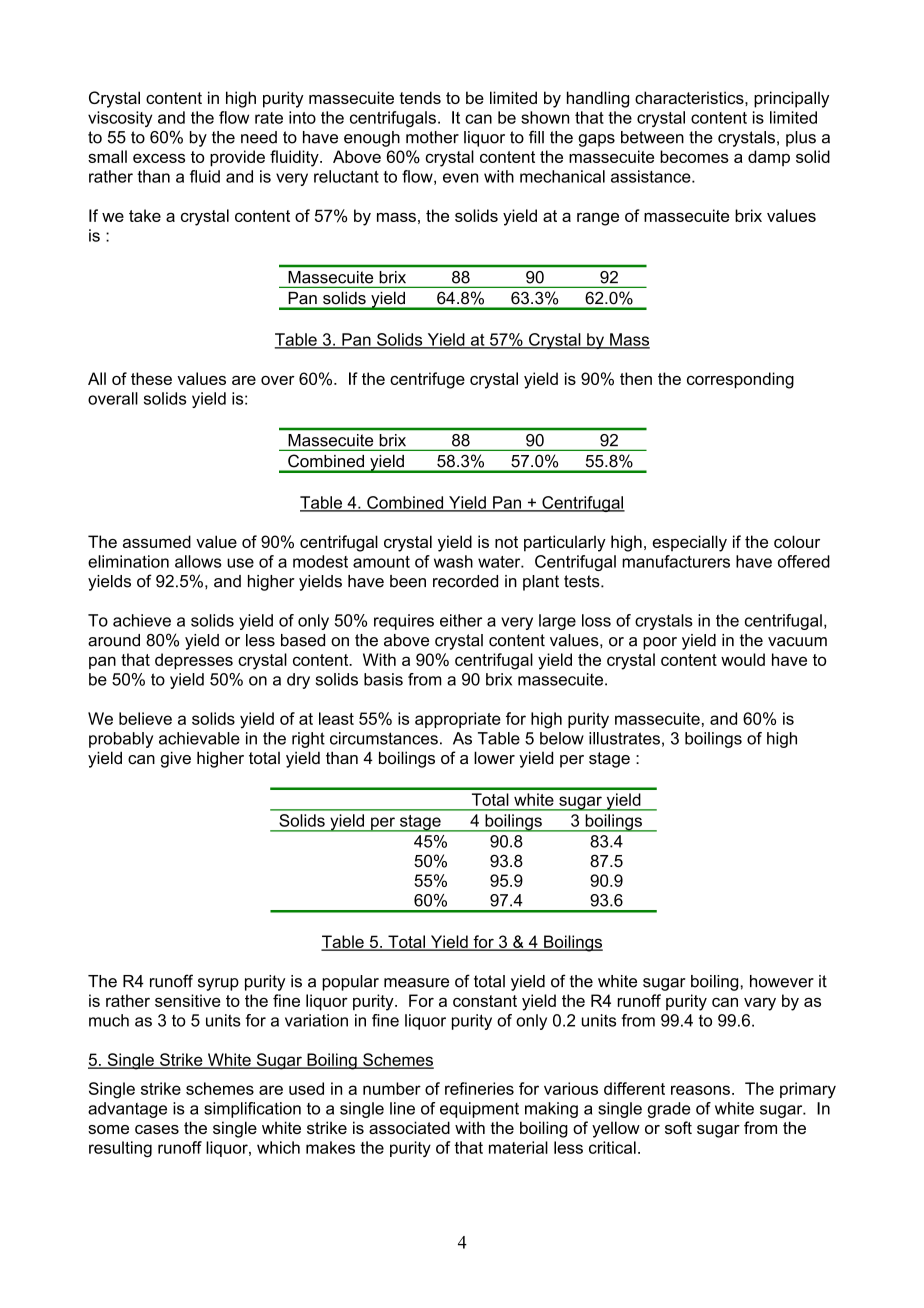 This image has height=1308, width=924. I want to click on excess, so click(159, 158).
